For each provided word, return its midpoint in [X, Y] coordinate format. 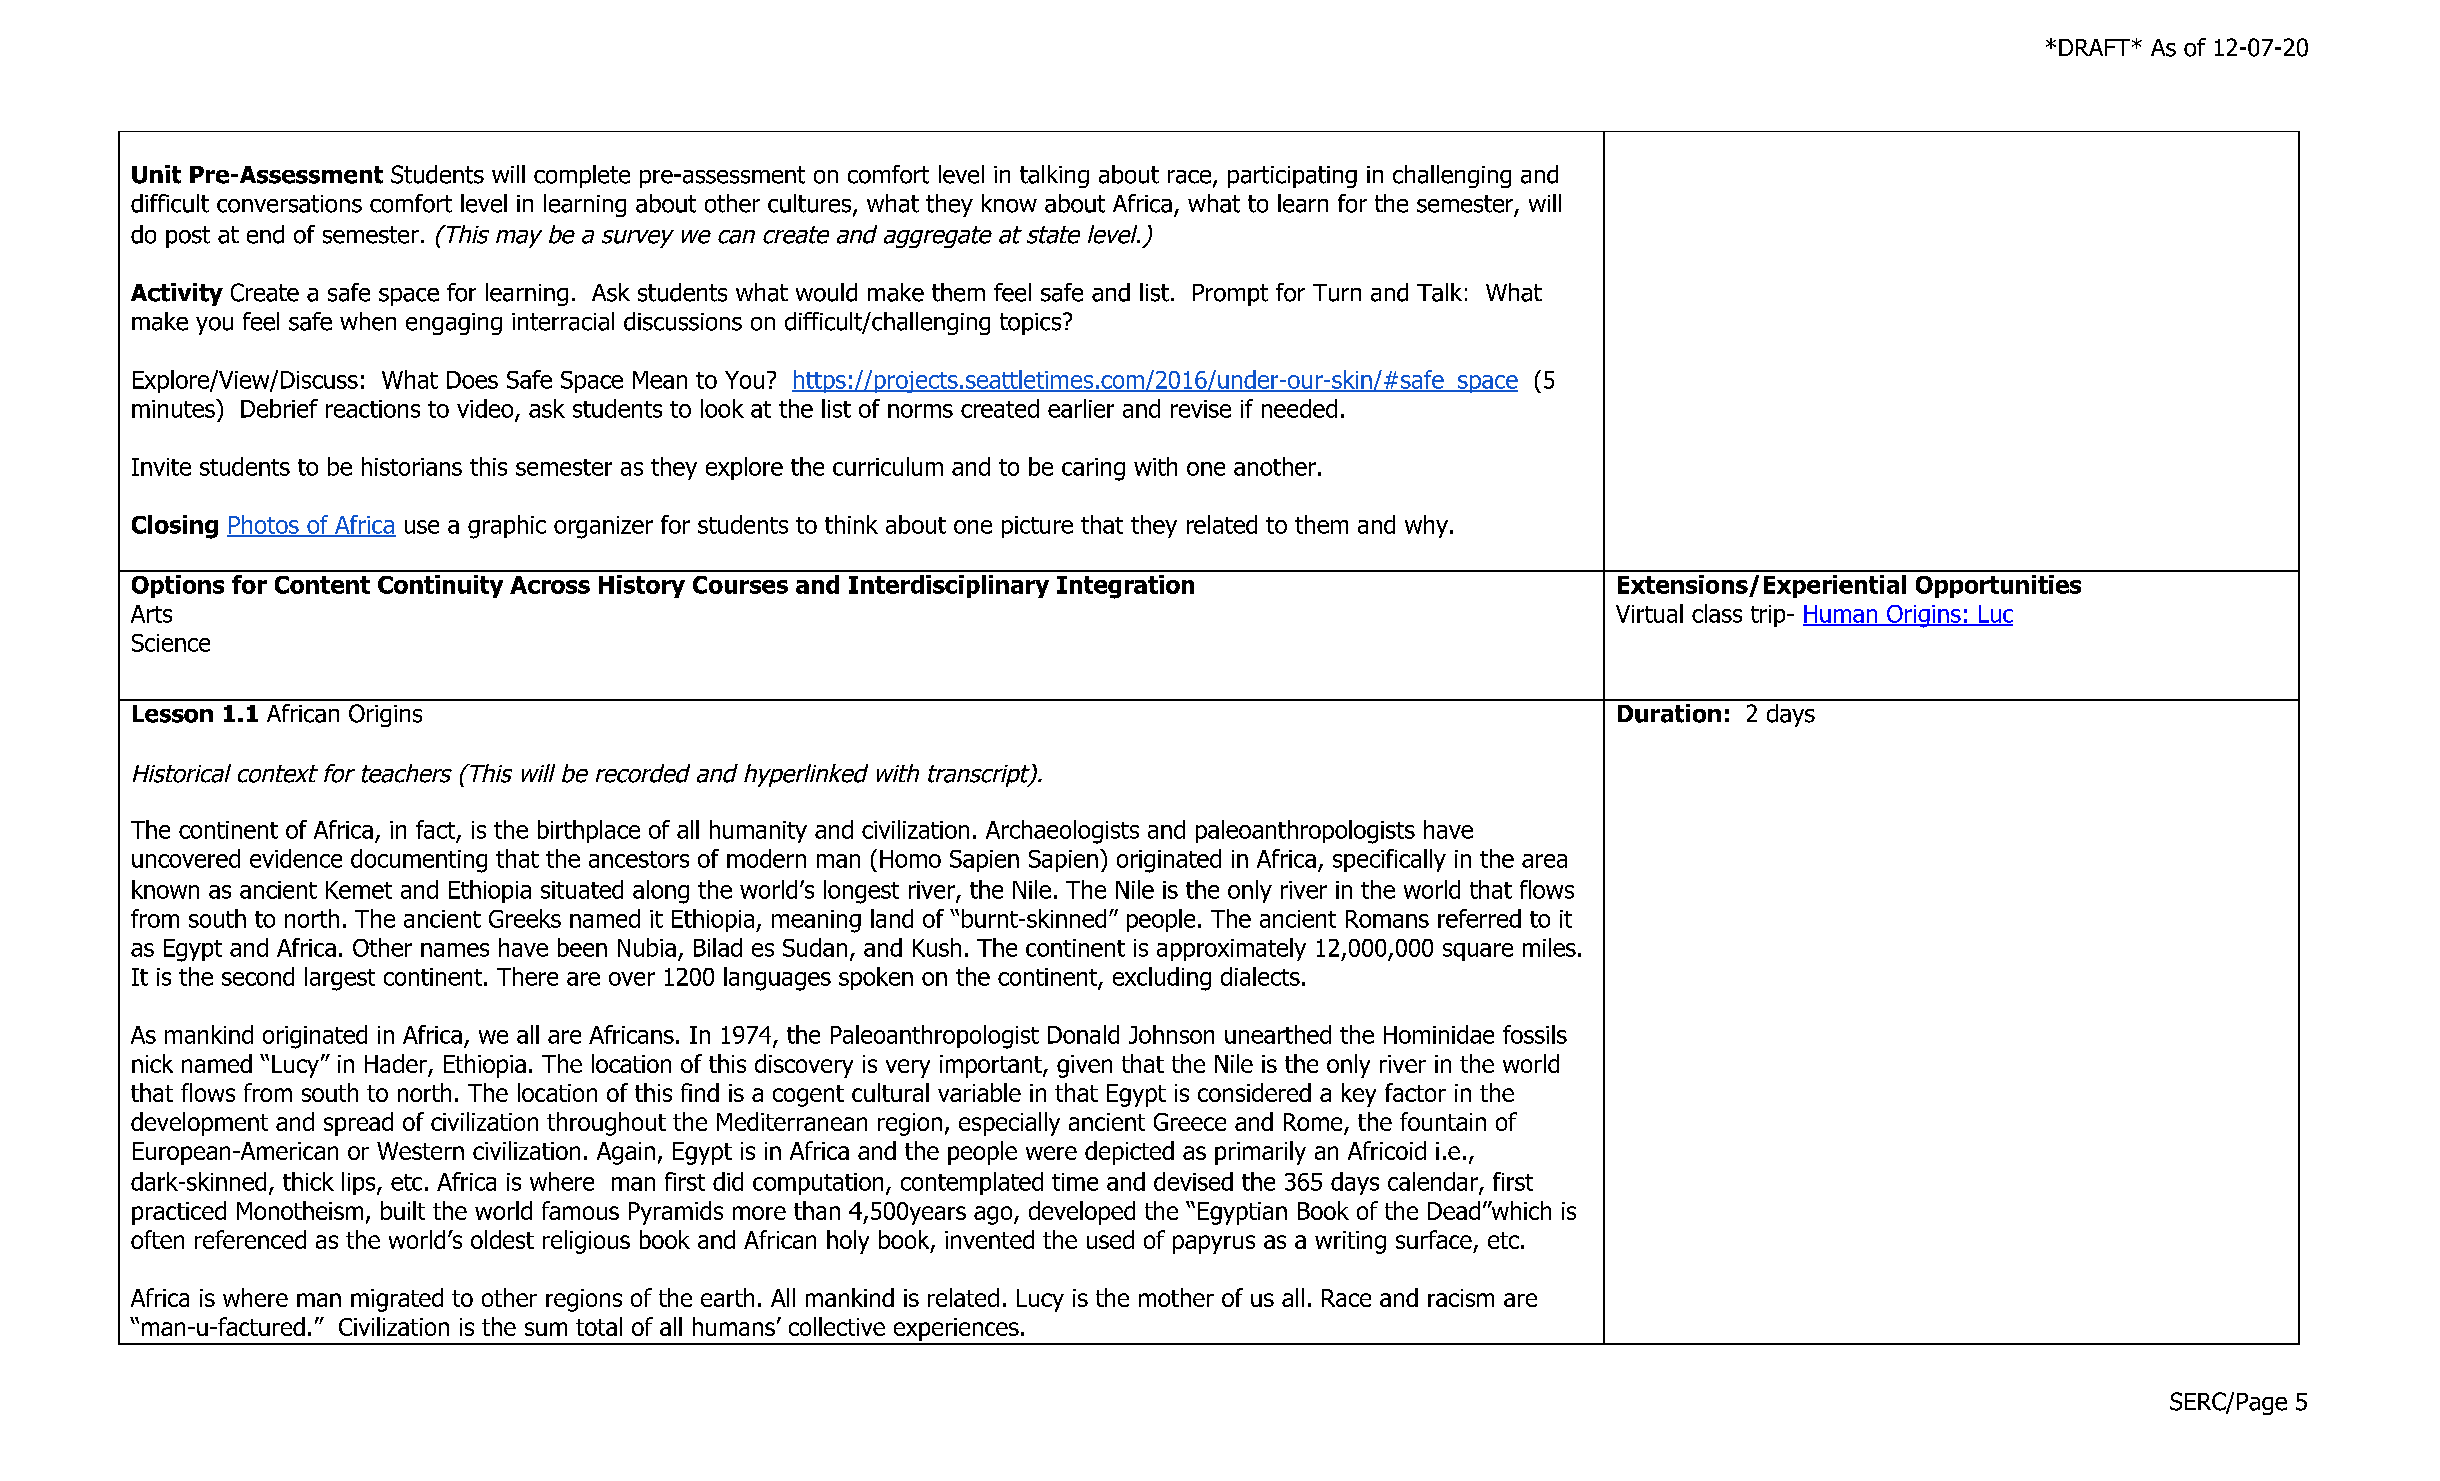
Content [322, 585]
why [1426, 526]
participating [1292, 177]
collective [837, 1326]
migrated [397, 1300]
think [851, 524]
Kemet [359, 890]
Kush [937, 947]
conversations [289, 204]
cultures [811, 204]
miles [1549, 947]
